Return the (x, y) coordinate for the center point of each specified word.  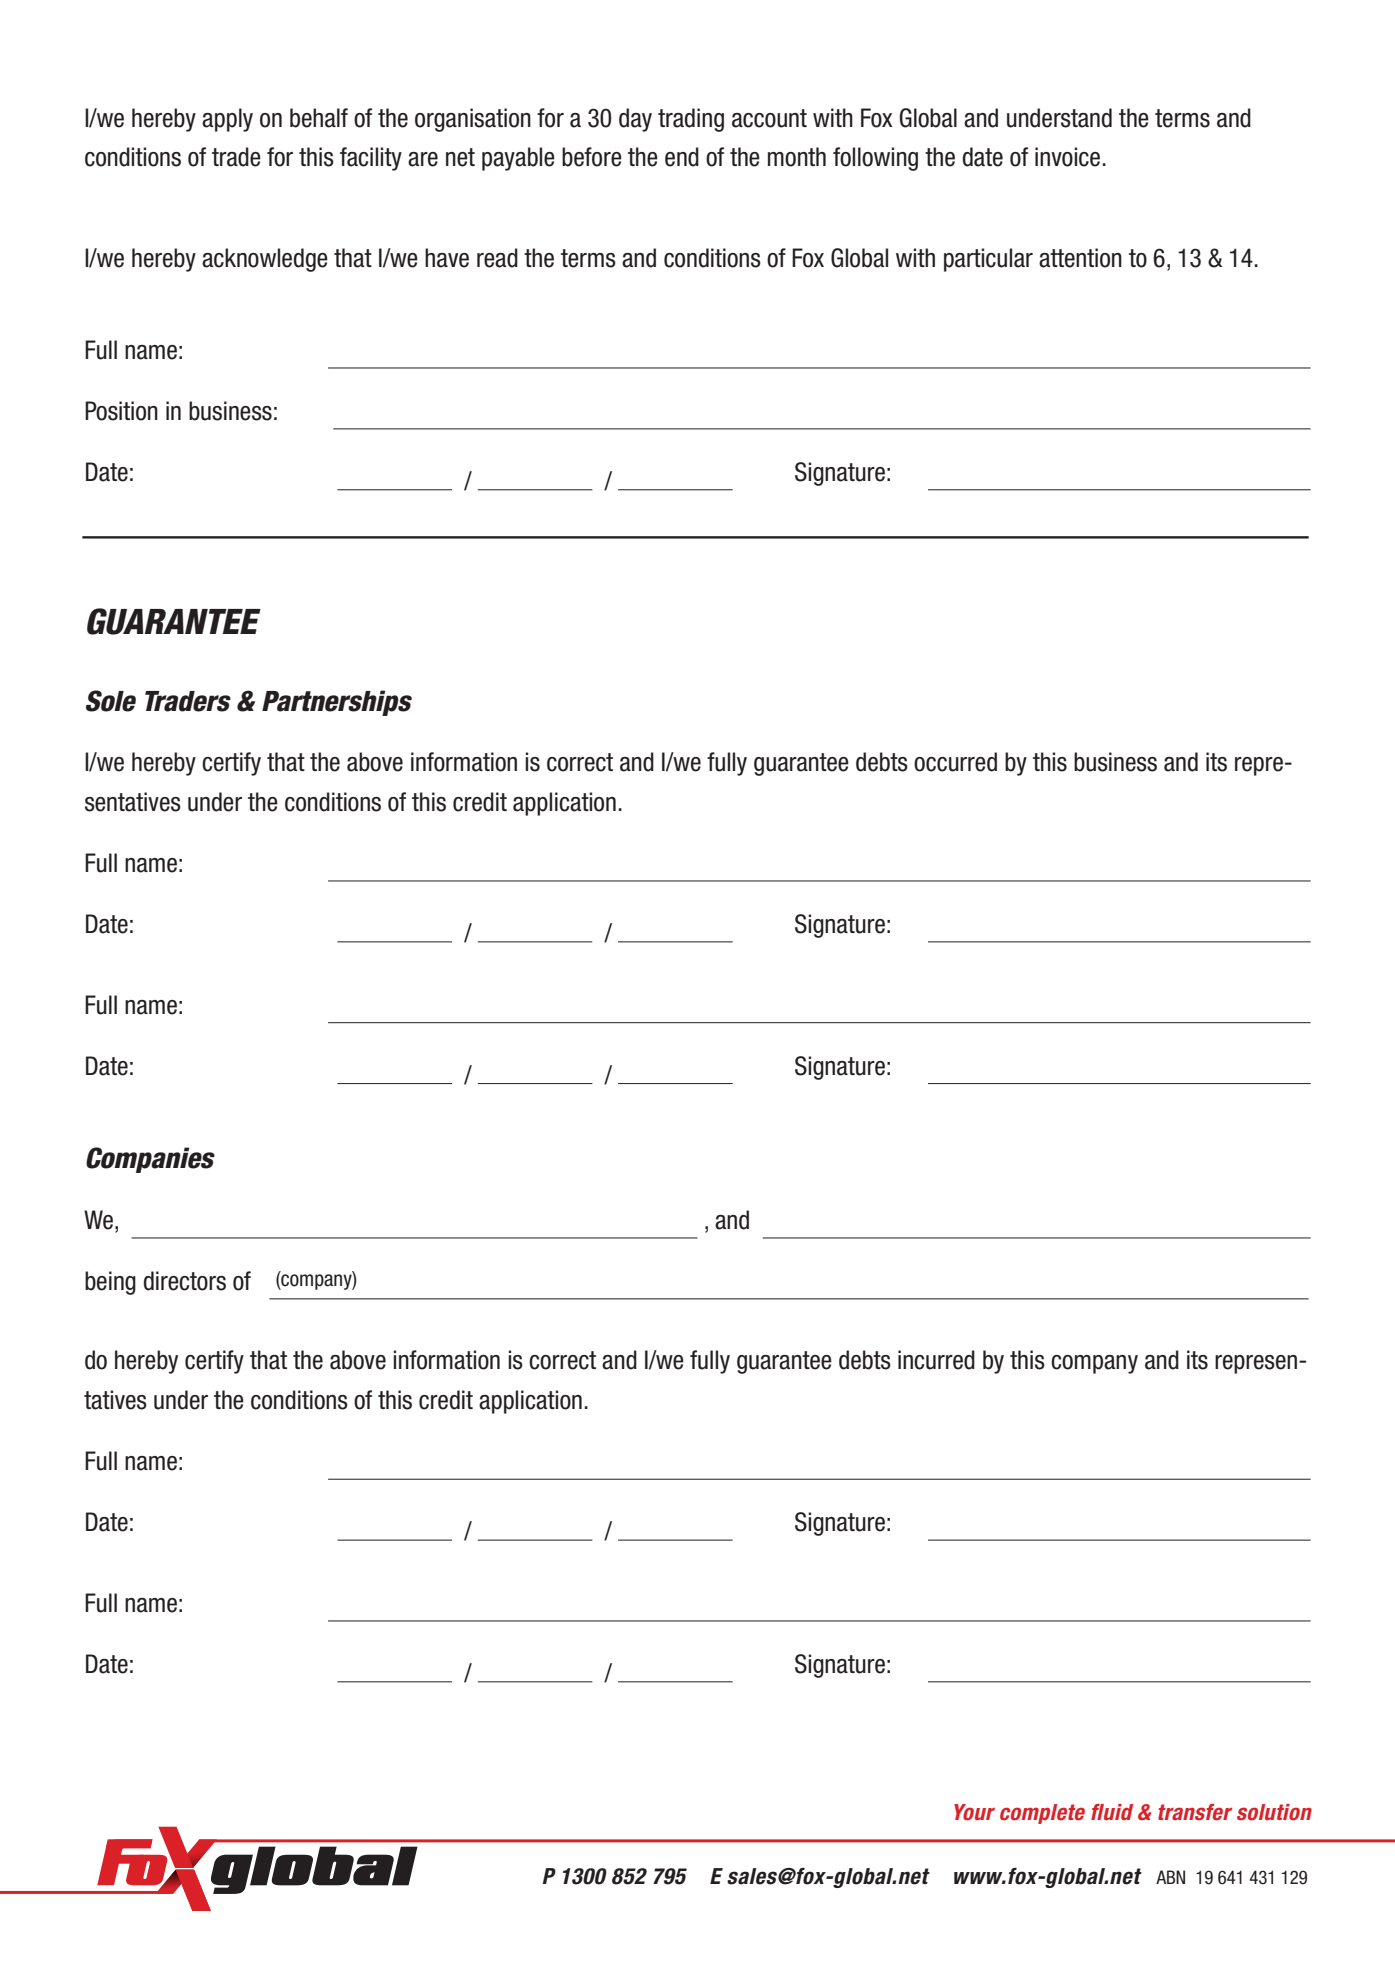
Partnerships (337, 703)
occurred (955, 762)
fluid (1112, 1812)
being (110, 1283)
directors (185, 1281)
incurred (936, 1360)
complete (1042, 1814)
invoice (1067, 157)
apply (227, 120)
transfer (1195, 1812)
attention (1080, 258)
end (682, 157)
